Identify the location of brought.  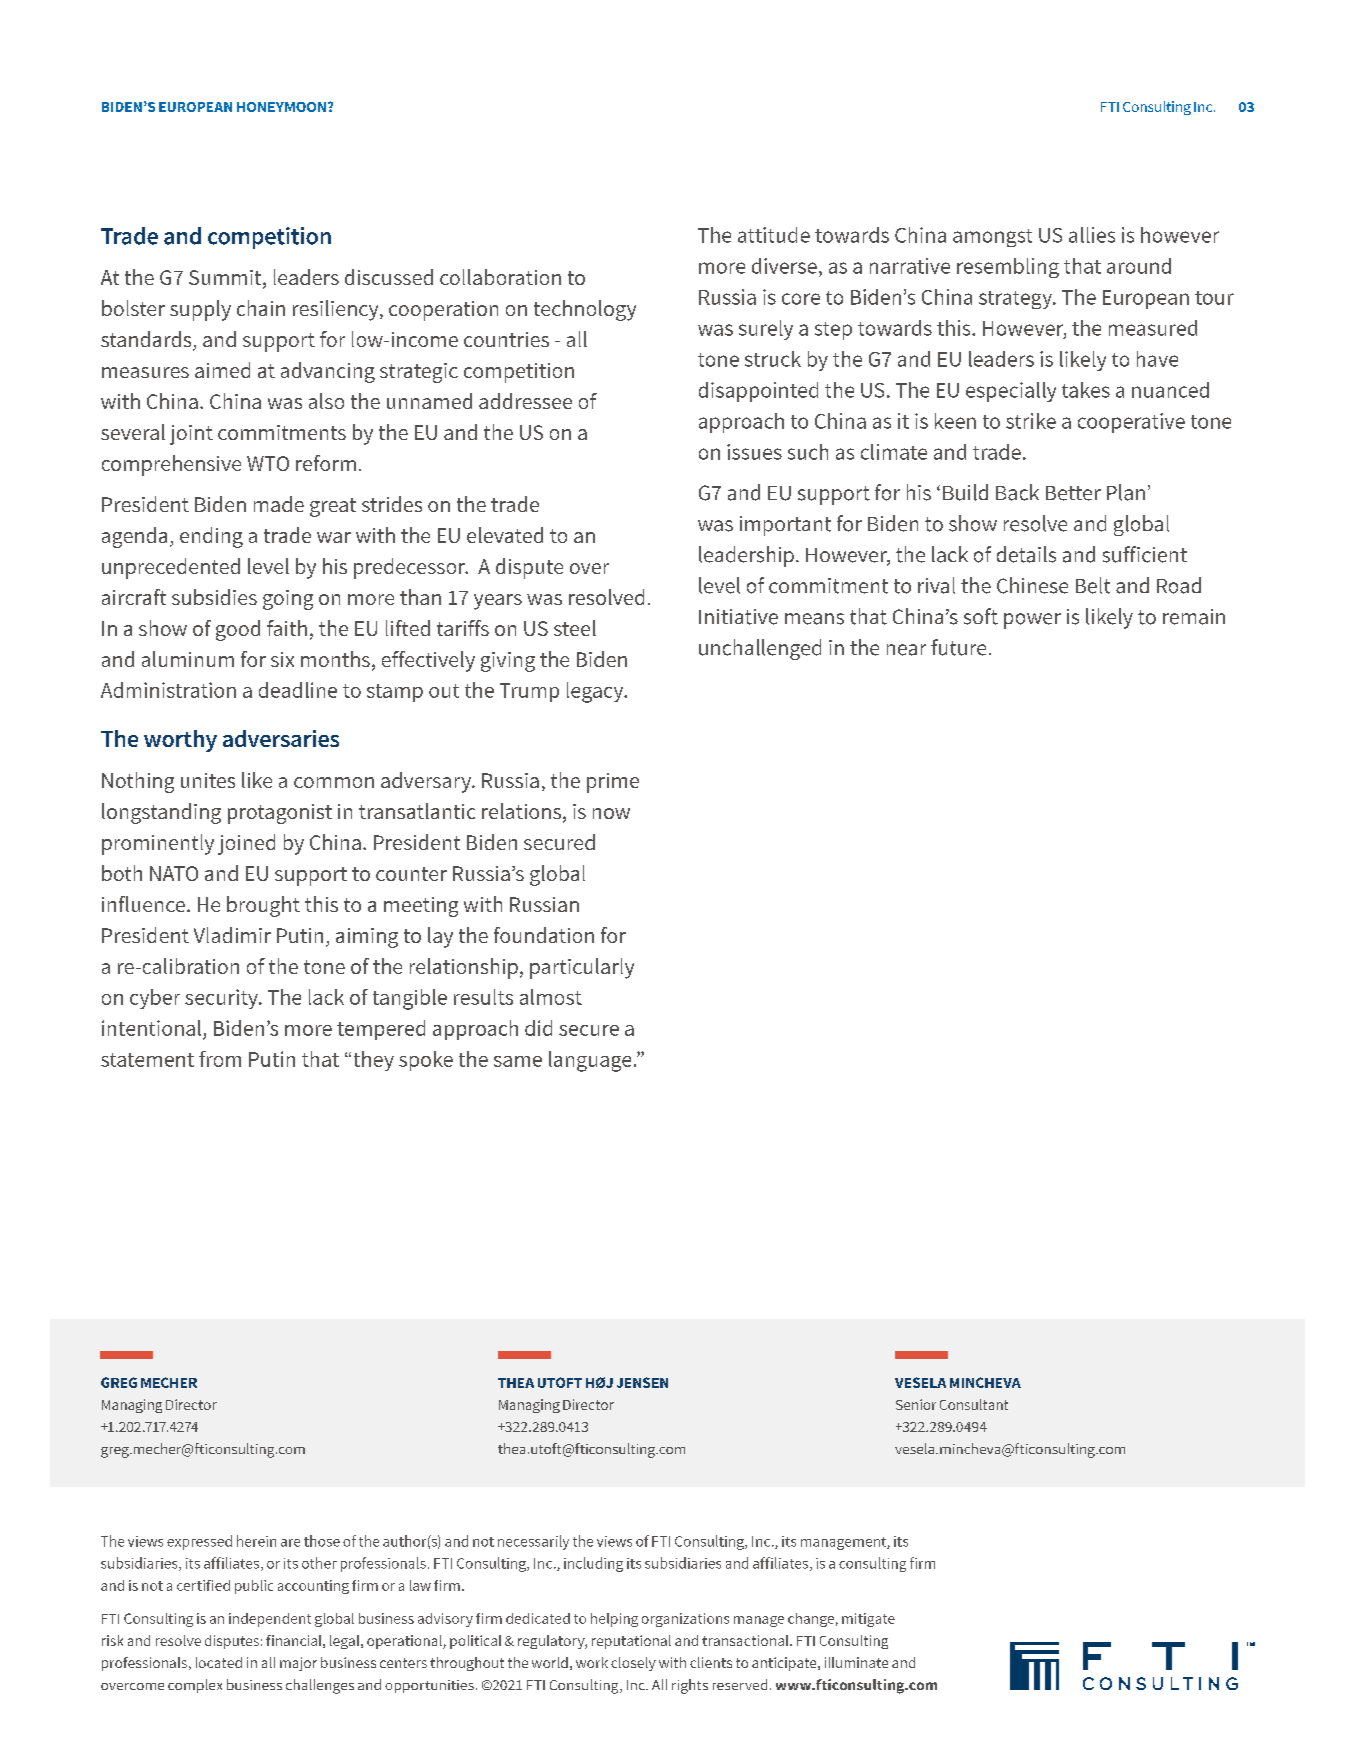
(263, 906).
